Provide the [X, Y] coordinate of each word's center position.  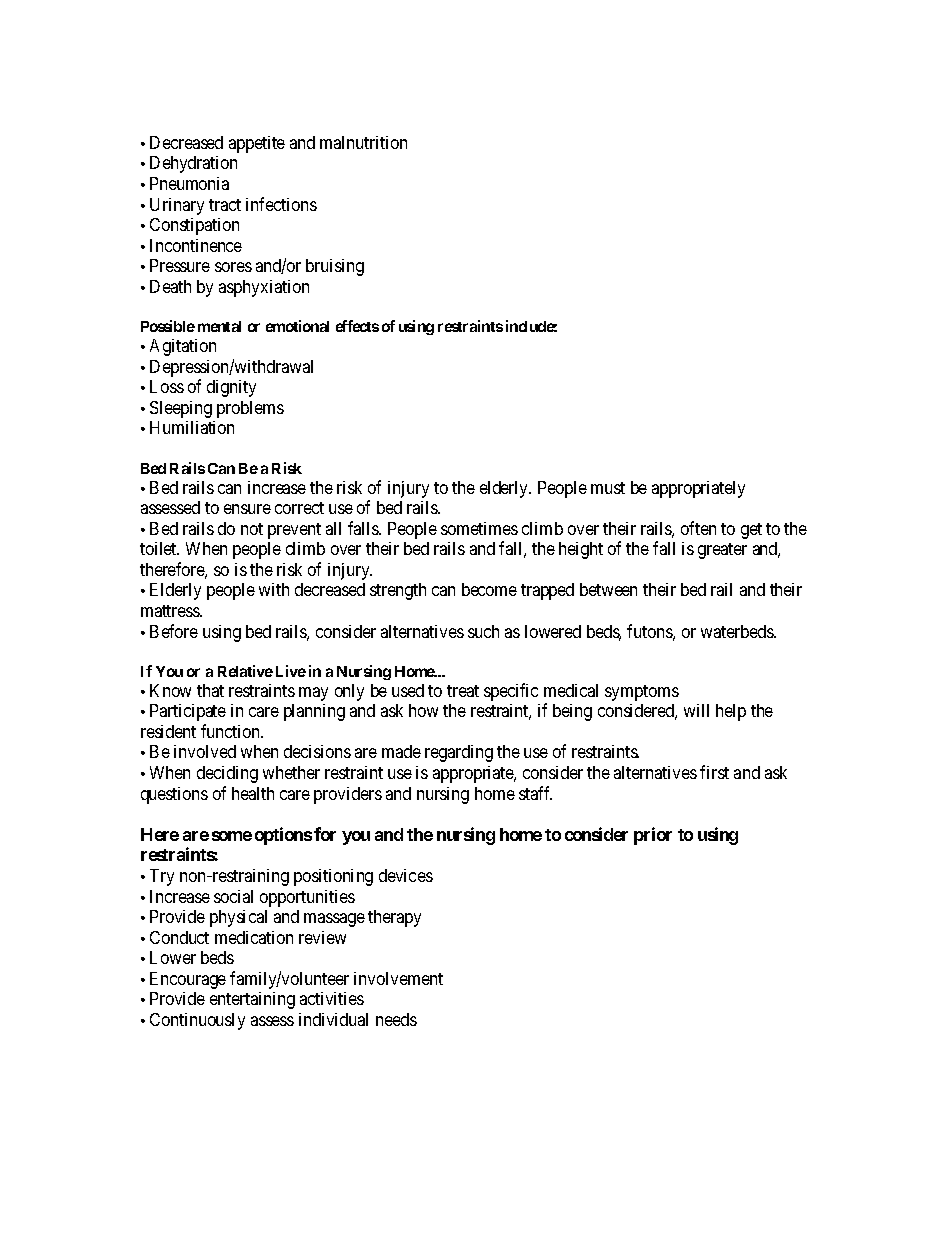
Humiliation [192, 427]
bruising [335, 267]
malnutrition [363, 142]
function [232, 731]
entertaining [252, 1000]
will [696, 710]
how [423, 710]
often [698, 528]
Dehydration [193, 164]
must [608, 488]
